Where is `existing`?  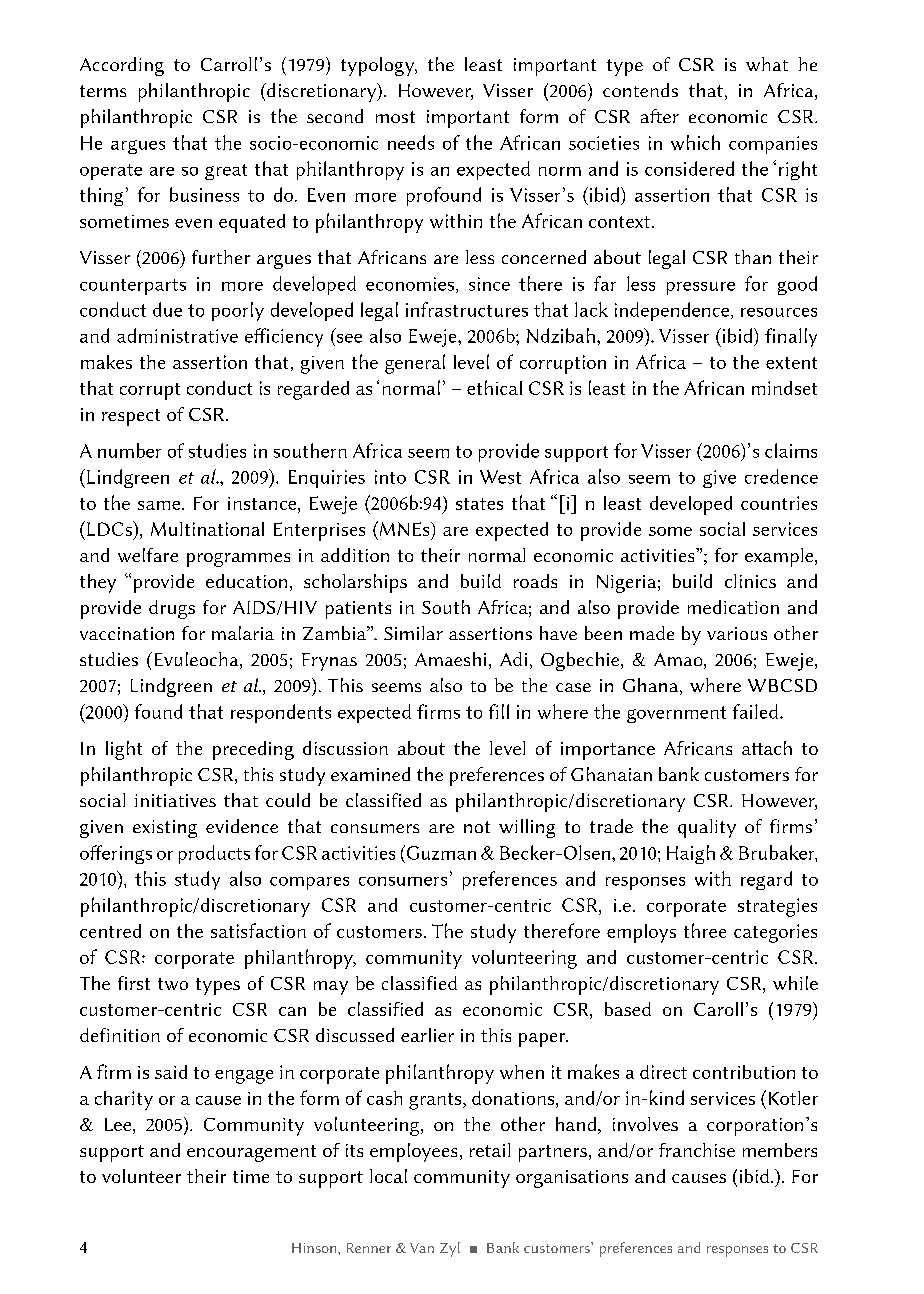 existing is located at coordinates (165, 829).
